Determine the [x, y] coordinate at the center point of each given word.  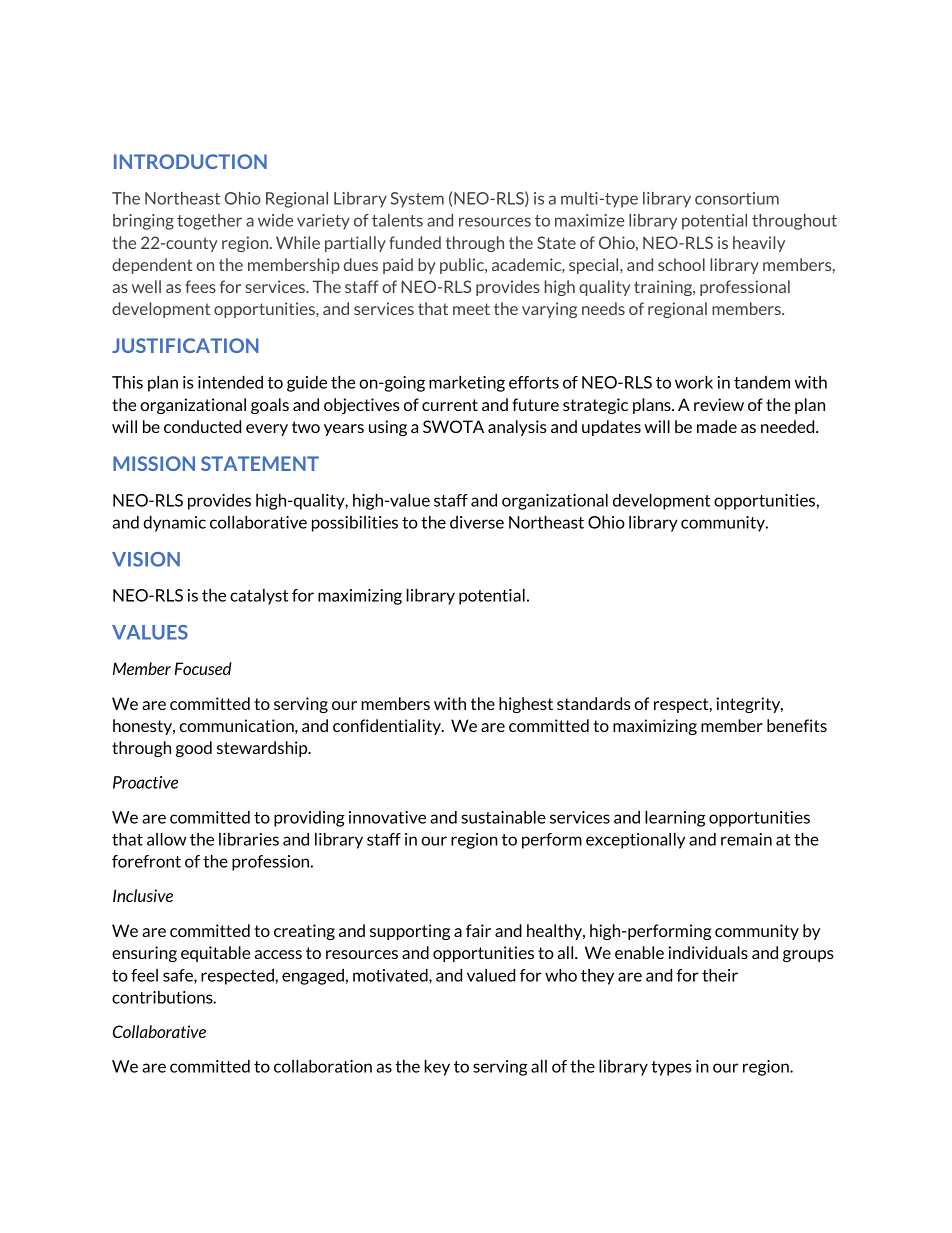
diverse [477, 522]
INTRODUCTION [190, 161]
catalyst [259, 597]
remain [746, 839]
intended [230, 382]
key [437, 1068]
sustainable [503, 817]
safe [179, 976]
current [450, 405]
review [719, 404]
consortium [737, 198]
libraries [249, 839]
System [417, 200]
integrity [749, 705]
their [720, 975]
